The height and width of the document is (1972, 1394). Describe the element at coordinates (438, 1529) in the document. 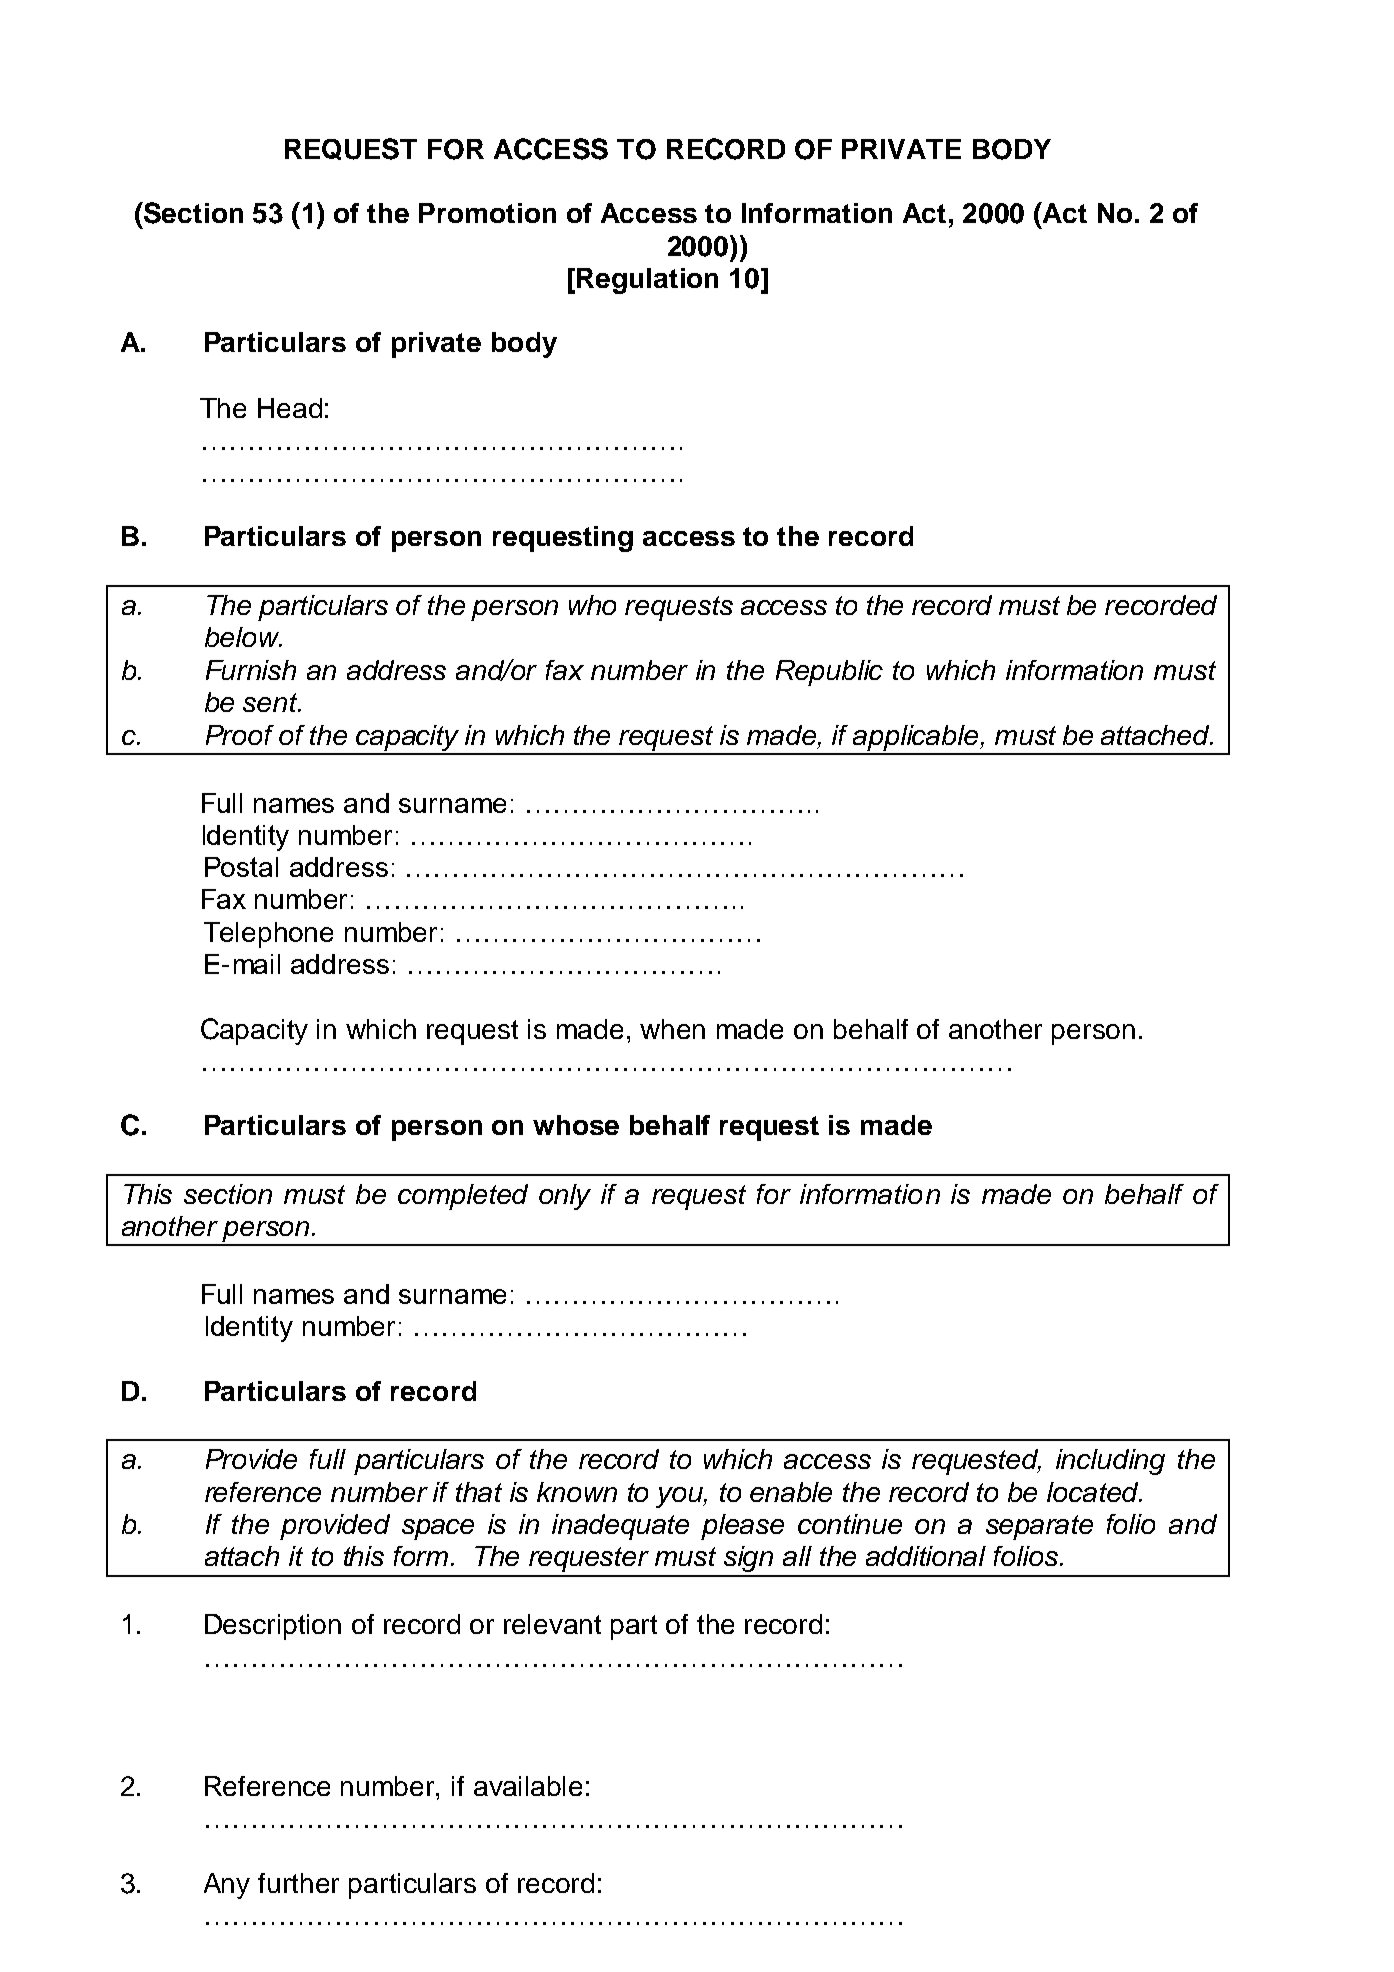

I see `space` at that location.
